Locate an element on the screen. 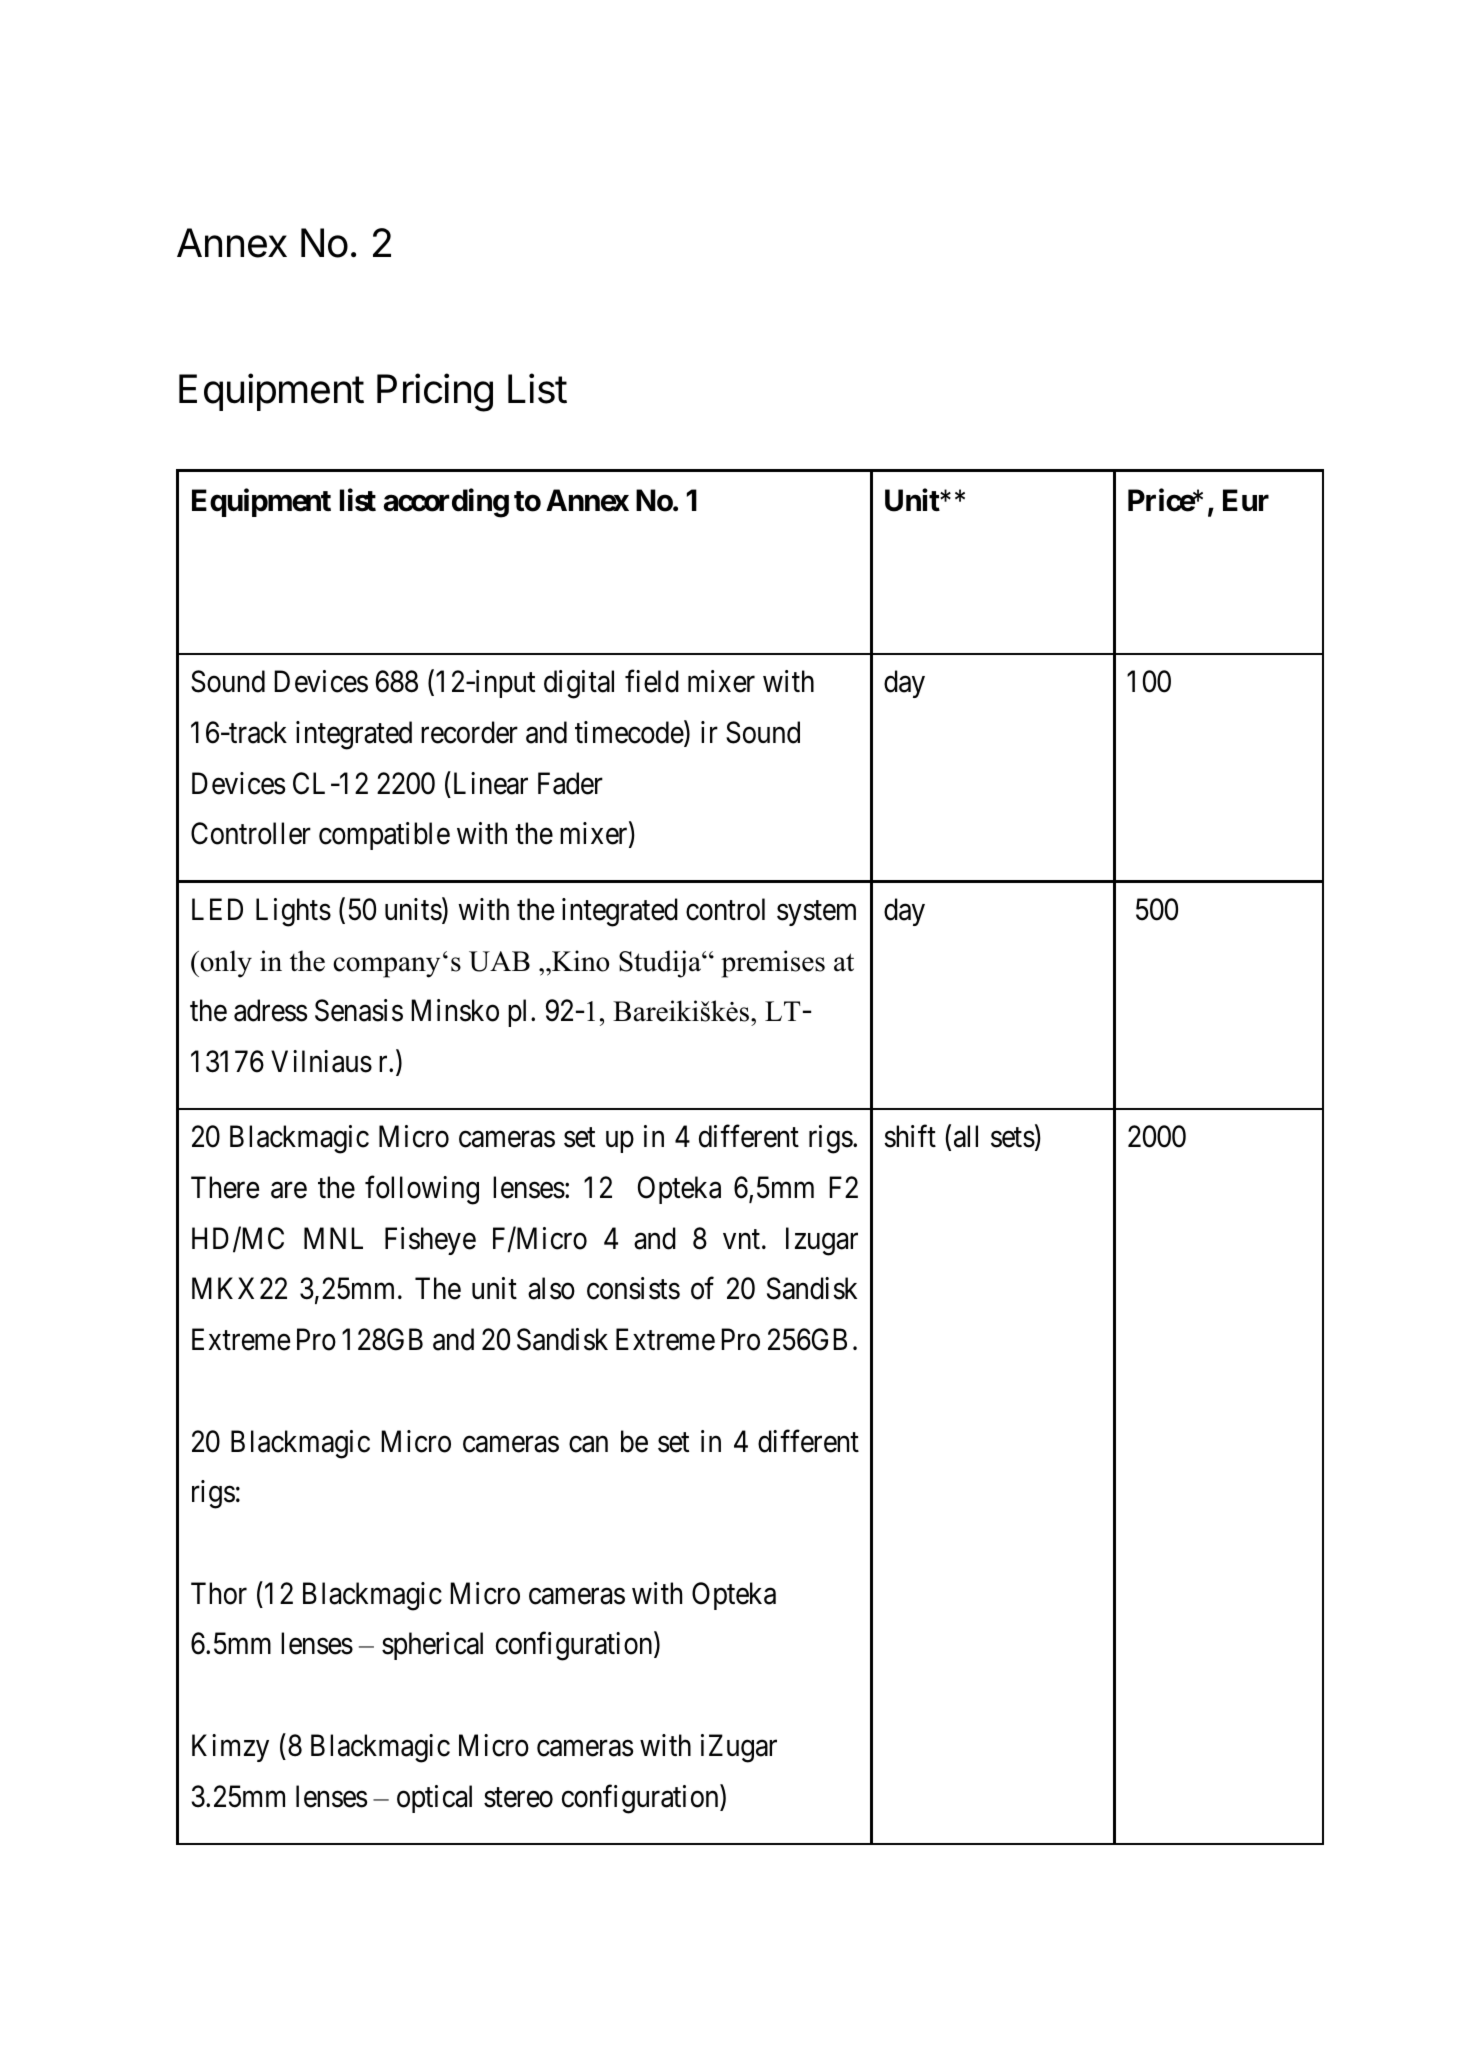 The image size is (1459, 2063). spherical is located at coordinates (432, 1646).
